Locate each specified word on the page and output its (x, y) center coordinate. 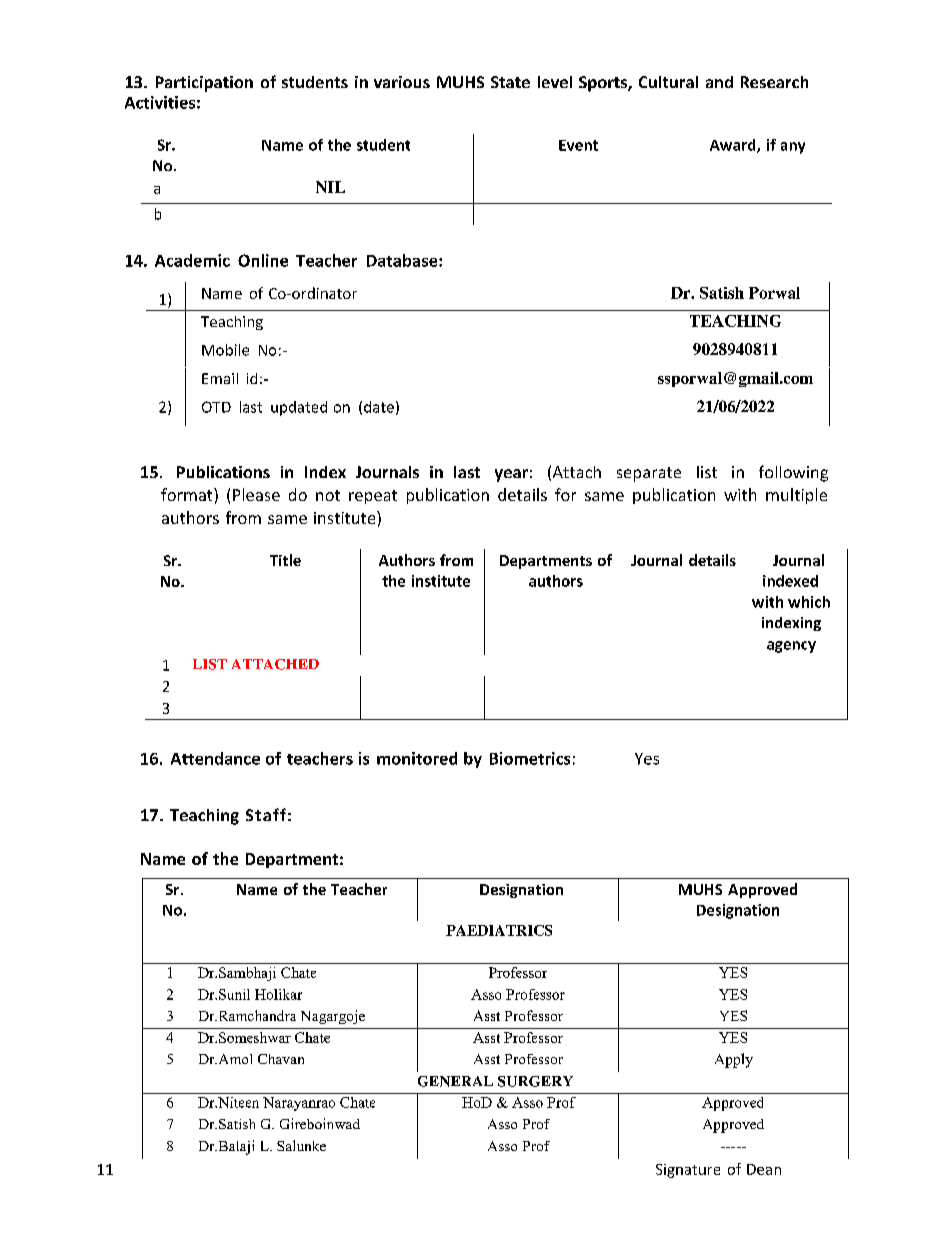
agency (791, 647)
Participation (204, 84)
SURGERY (535, 1081)
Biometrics (530, 758)
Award (734, 146)
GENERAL (455, 1081)
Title (285, 560)
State (510, 82)
